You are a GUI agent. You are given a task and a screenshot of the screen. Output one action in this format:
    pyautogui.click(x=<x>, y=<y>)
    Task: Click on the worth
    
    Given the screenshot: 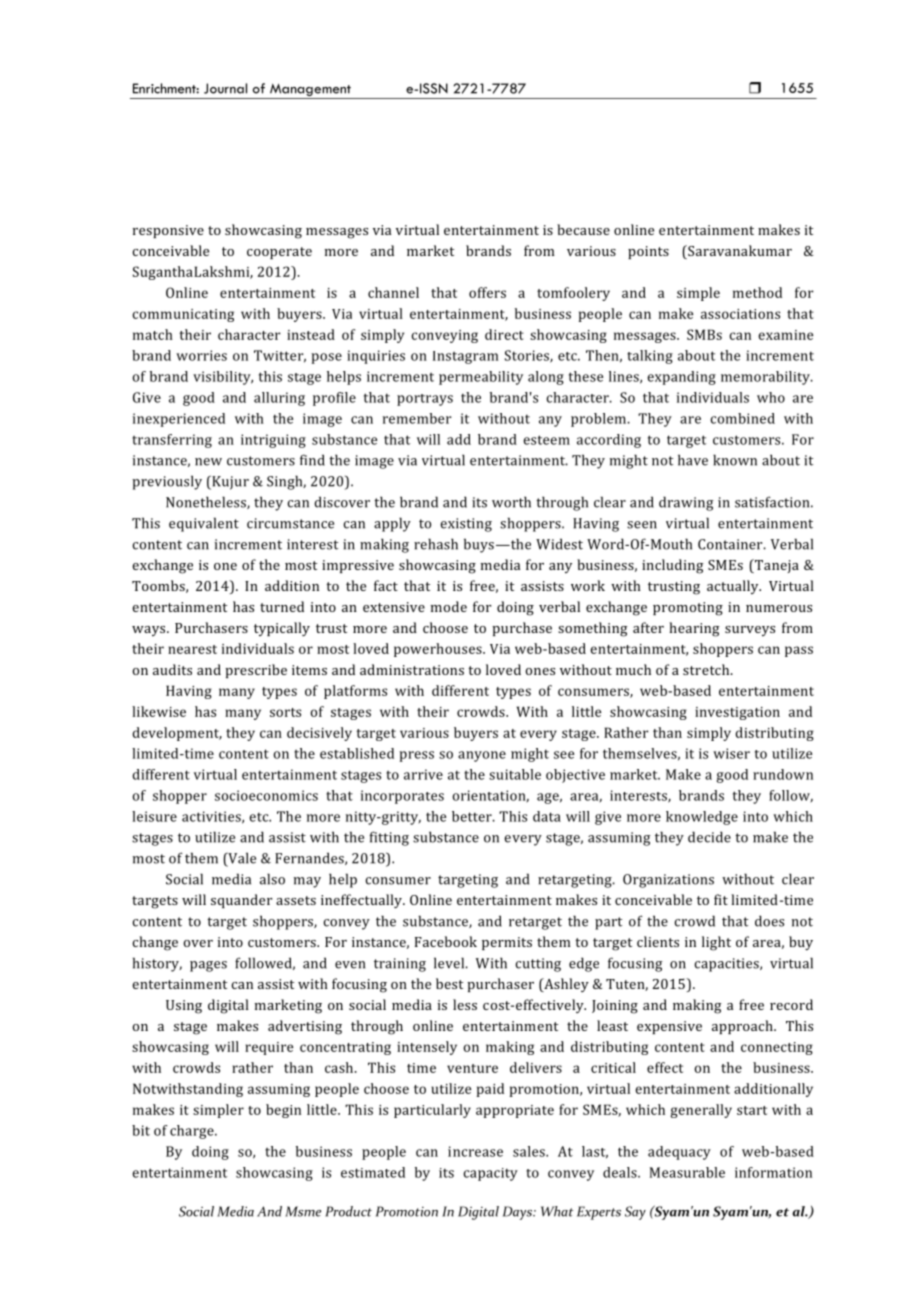 What is the action you would take?
    pyautogui.click(x=511, y=502)
